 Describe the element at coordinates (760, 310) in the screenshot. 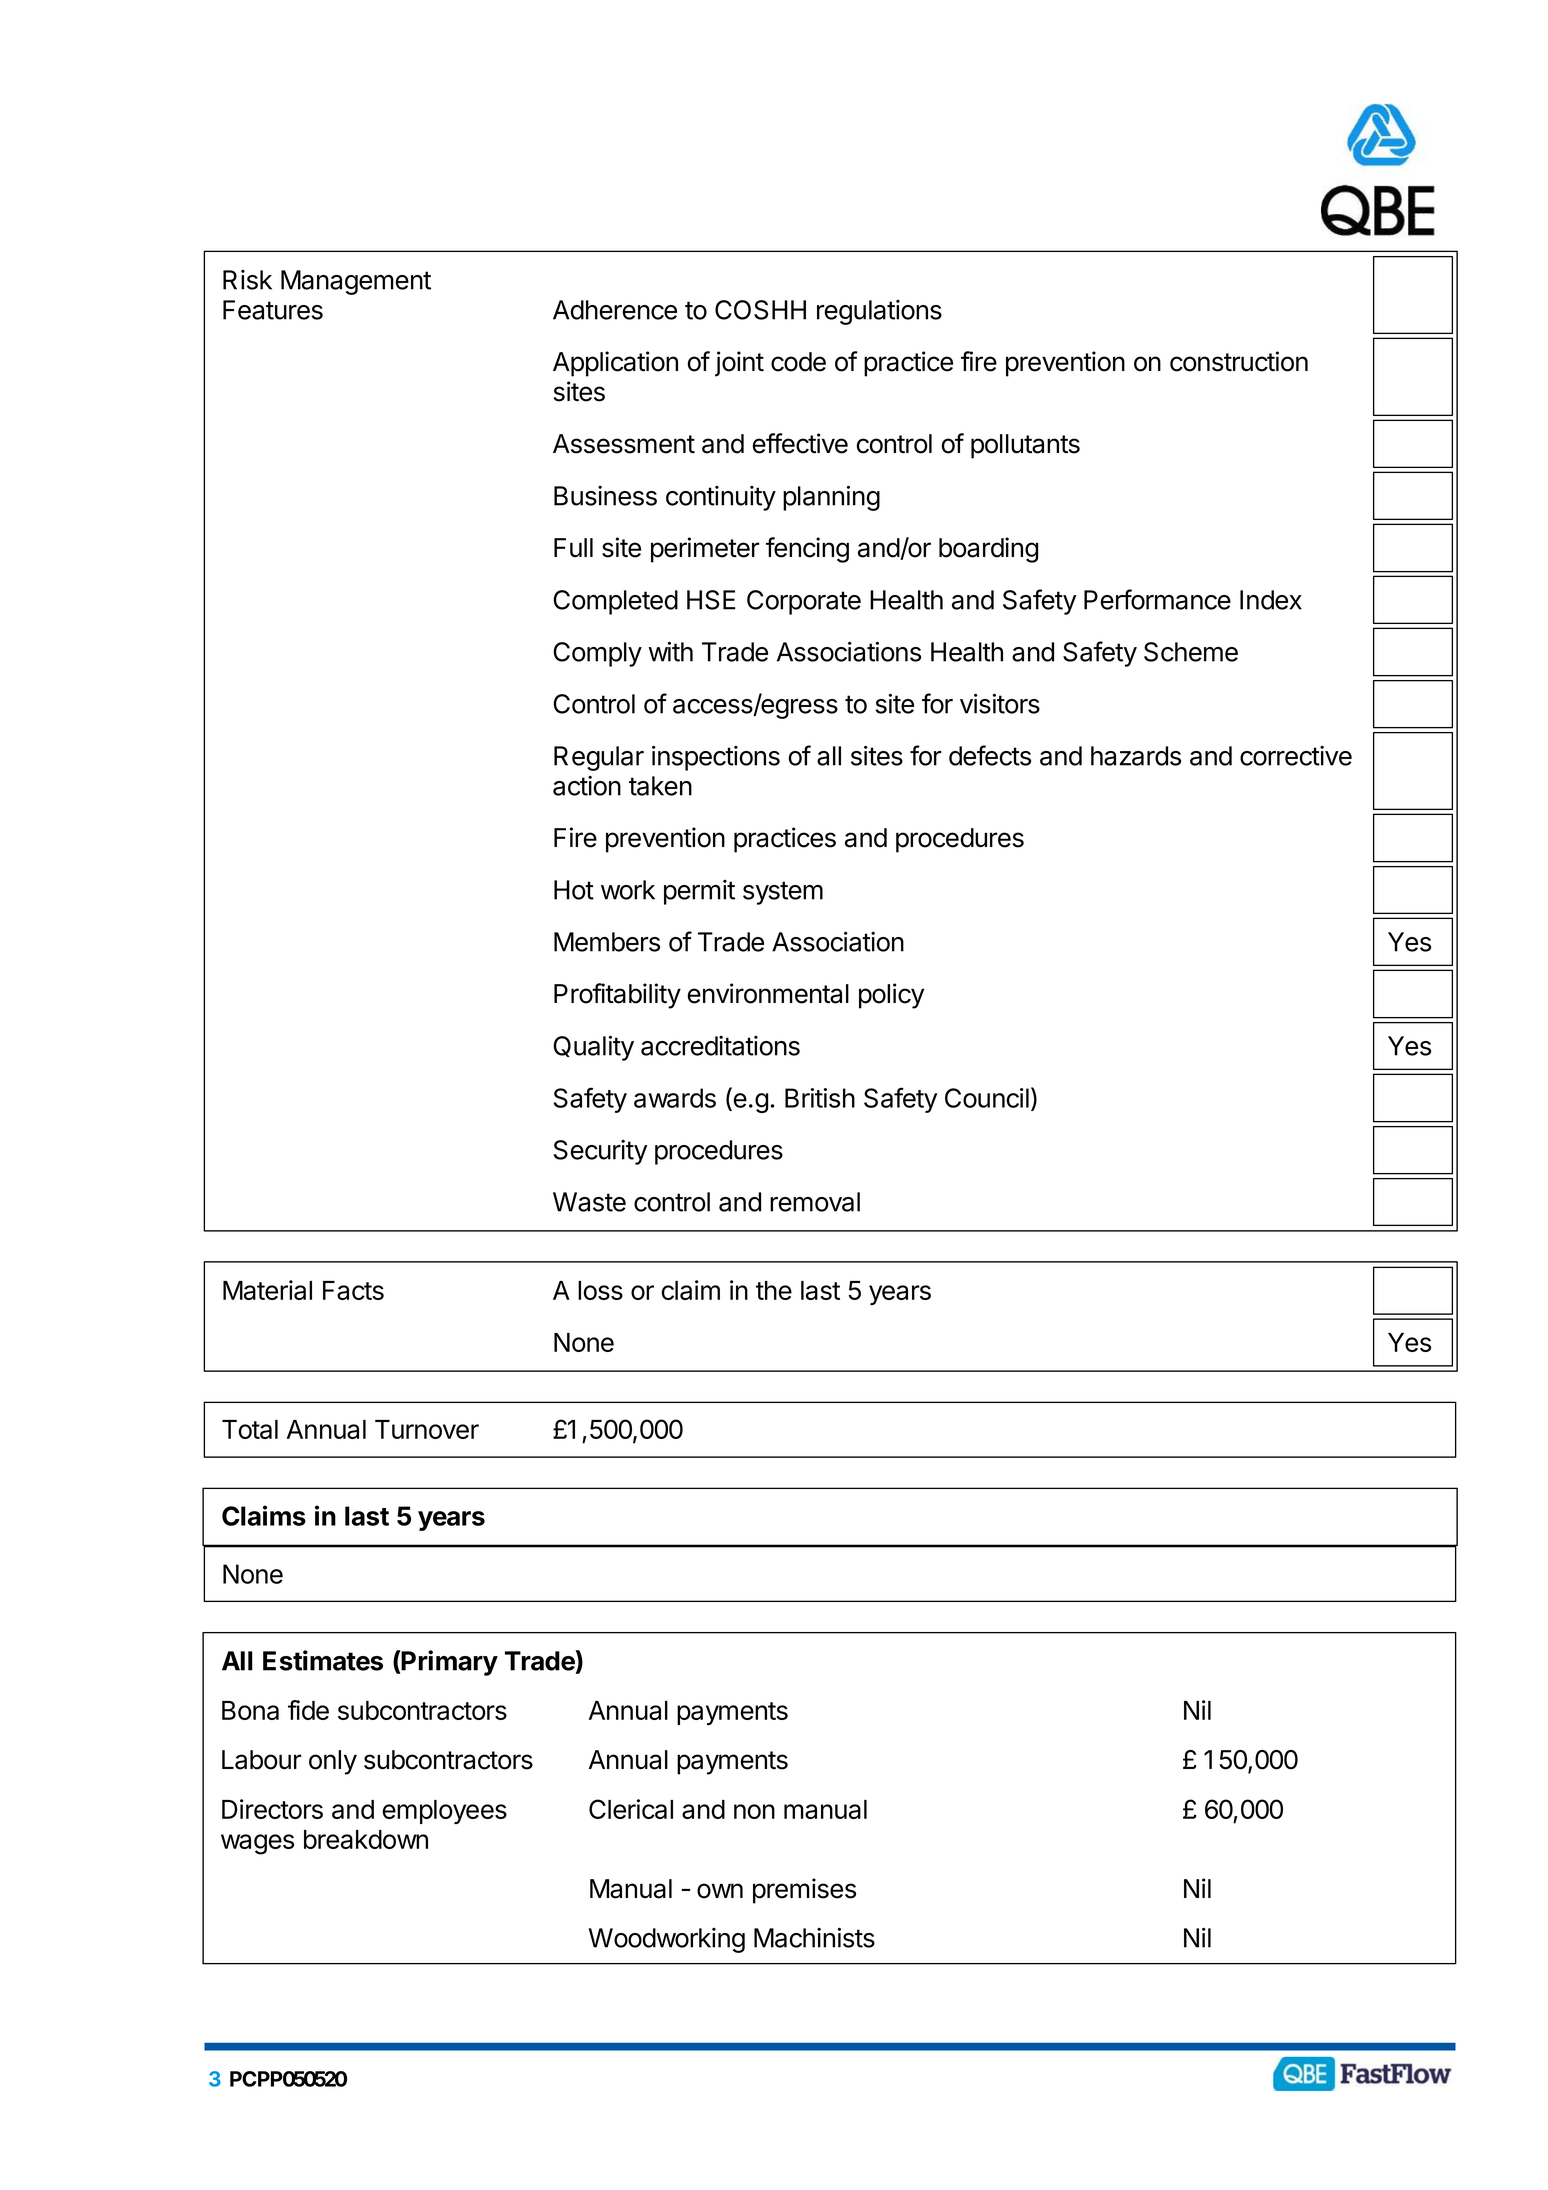

I see `COSHH` at that location.
